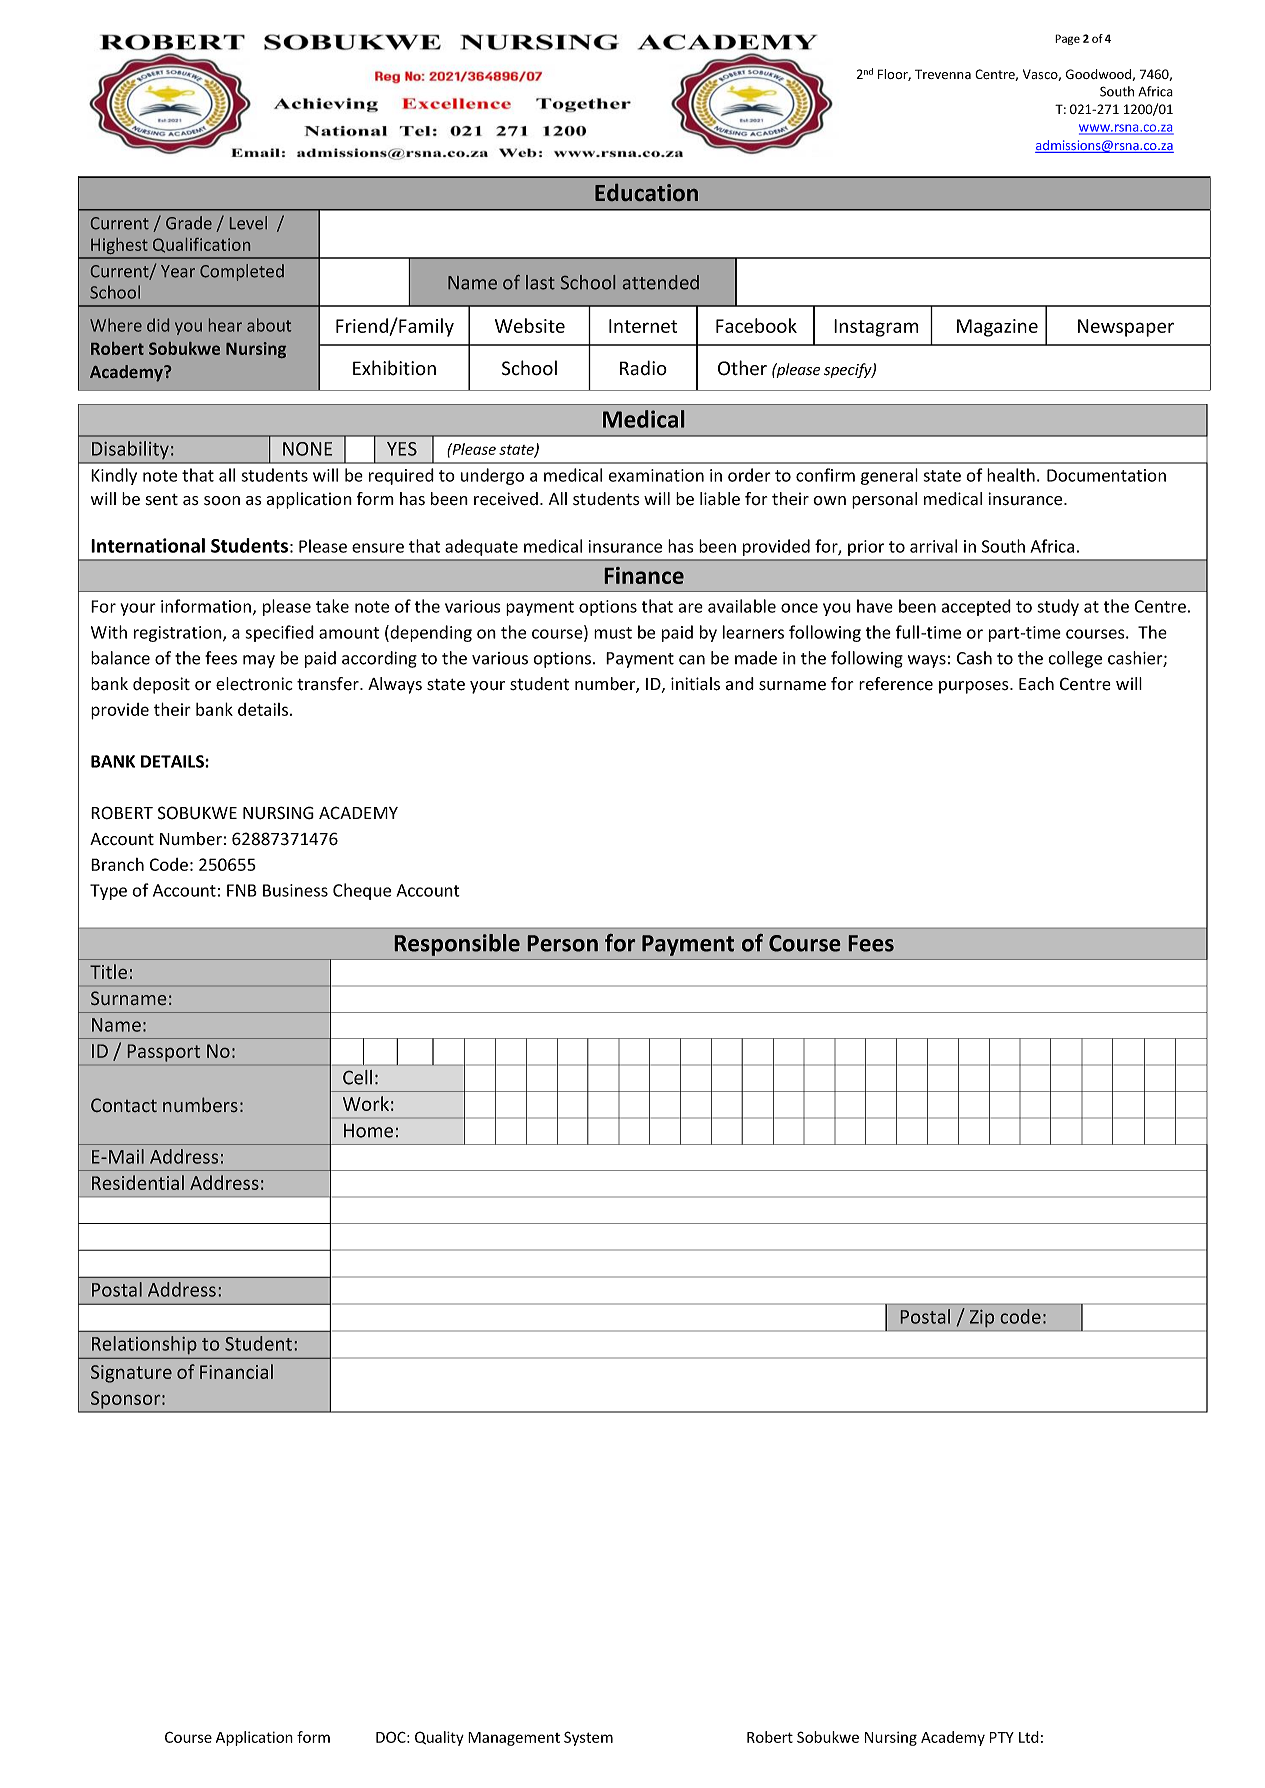  I want to click on Business, so click(295, 890).
